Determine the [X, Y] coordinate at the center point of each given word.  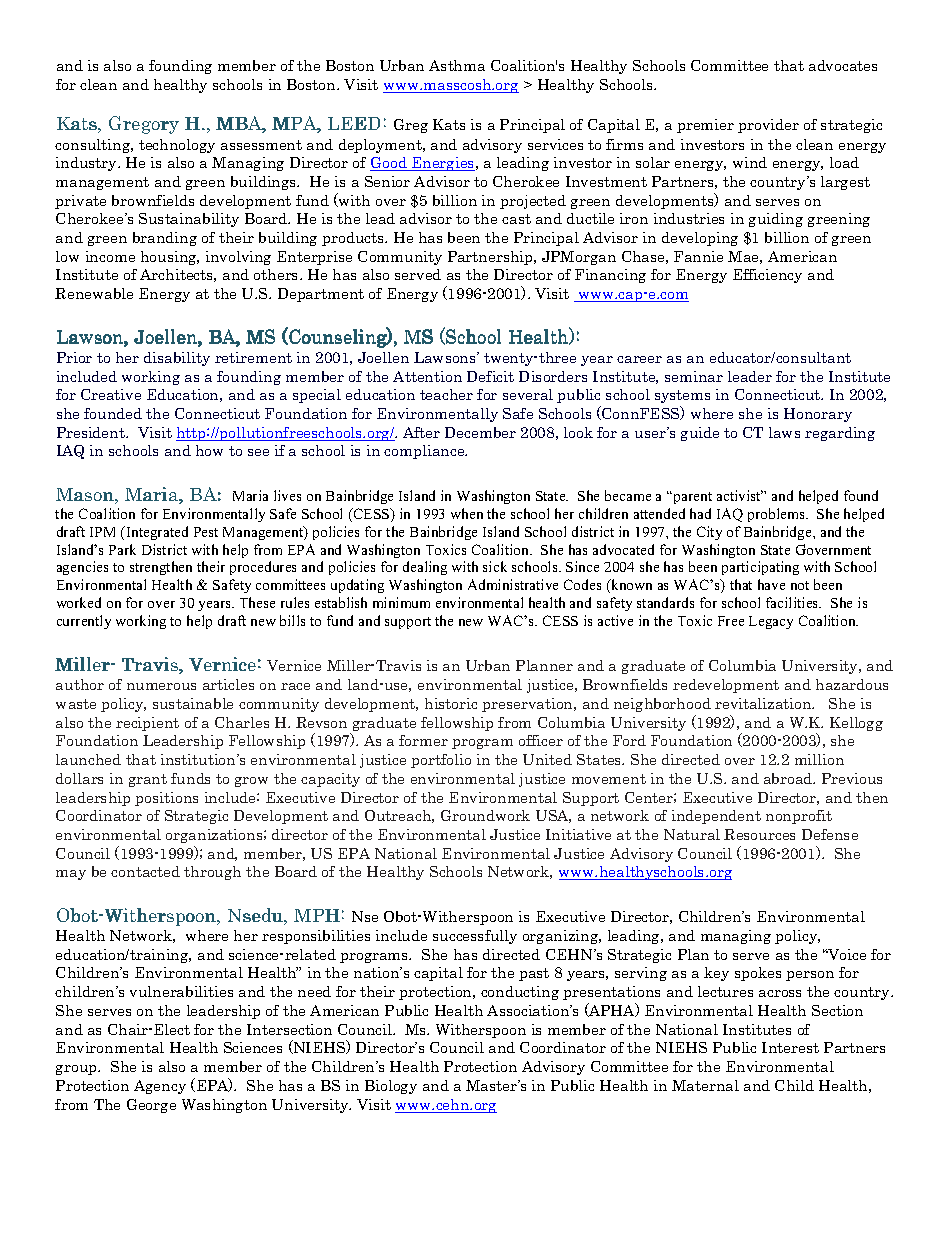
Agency [160, 1087]
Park [122, 549]
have [771, 584]
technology [177, 146]
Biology [391, 1087]
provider [768, 126]
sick [495, 566]
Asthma [457, 65]
